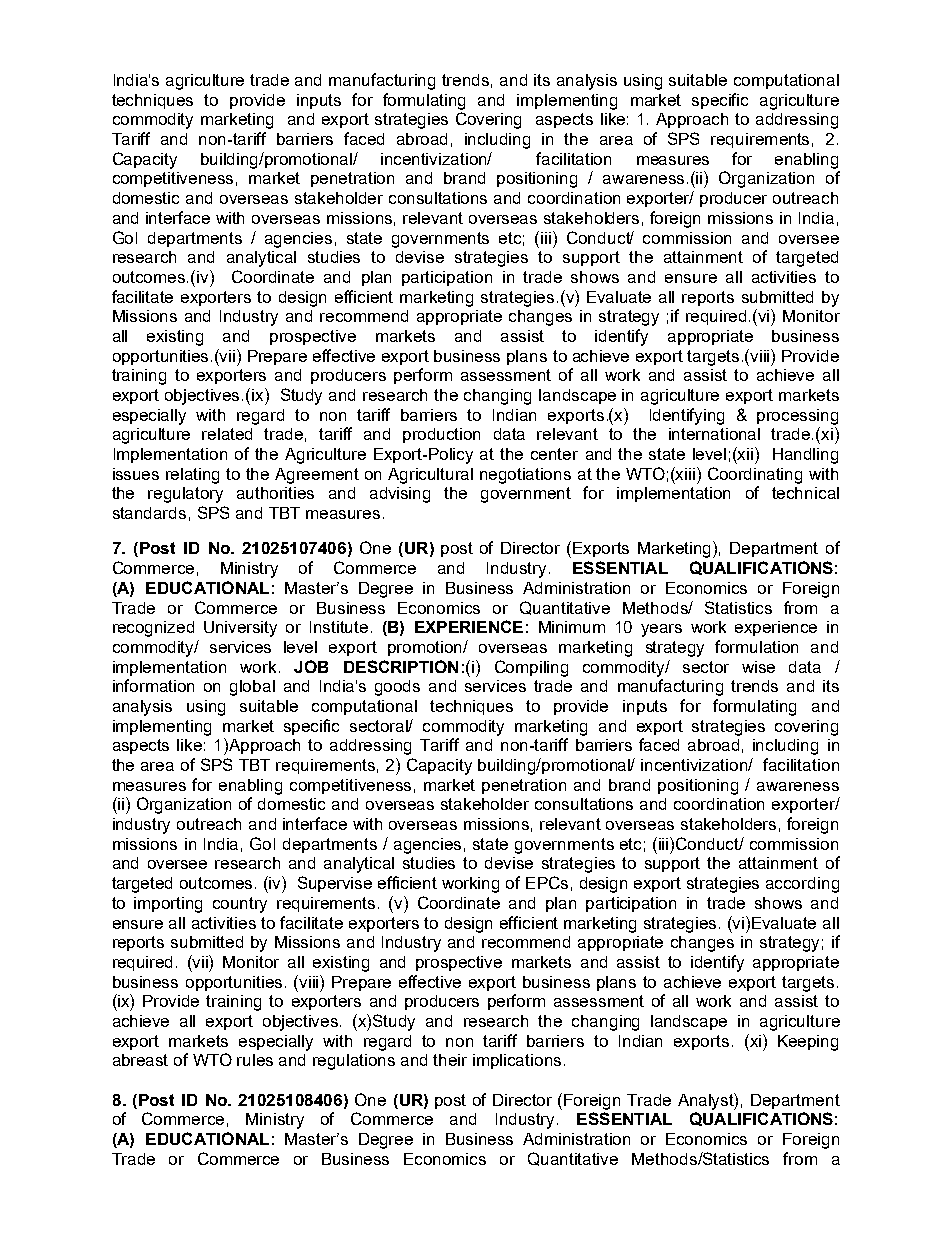 This screenshot has width=952, height=1233. What do you see at coordinates (808, 1043) in the screenshot?
I see `Keeping` at bounding box center [808, 1043].
